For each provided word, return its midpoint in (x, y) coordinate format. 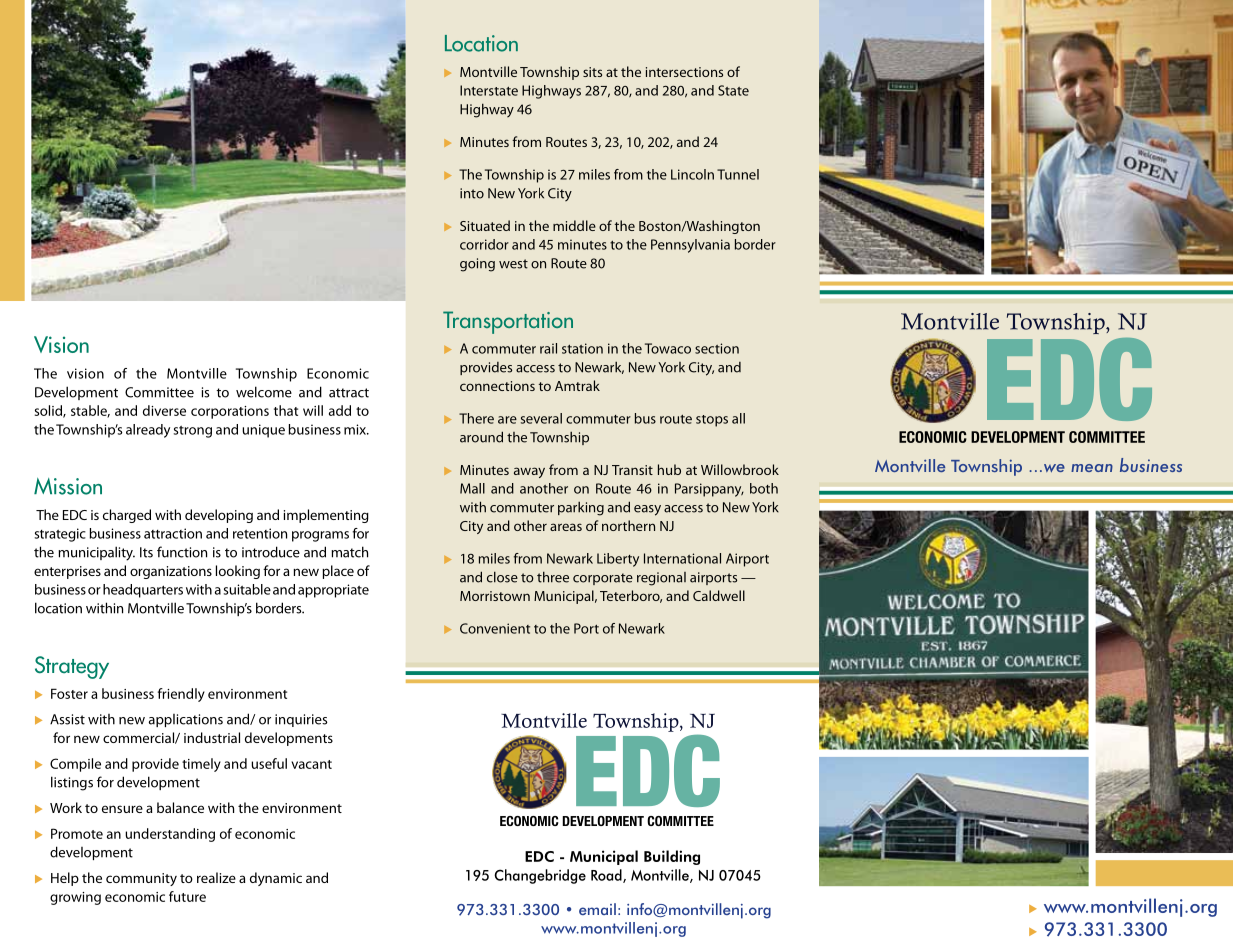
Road (607, 876)
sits (592, 72)
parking (581, 508)
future (187, 896)
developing (219, 516)
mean (1092, 468)
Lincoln (692, 174)
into (472, 193)
